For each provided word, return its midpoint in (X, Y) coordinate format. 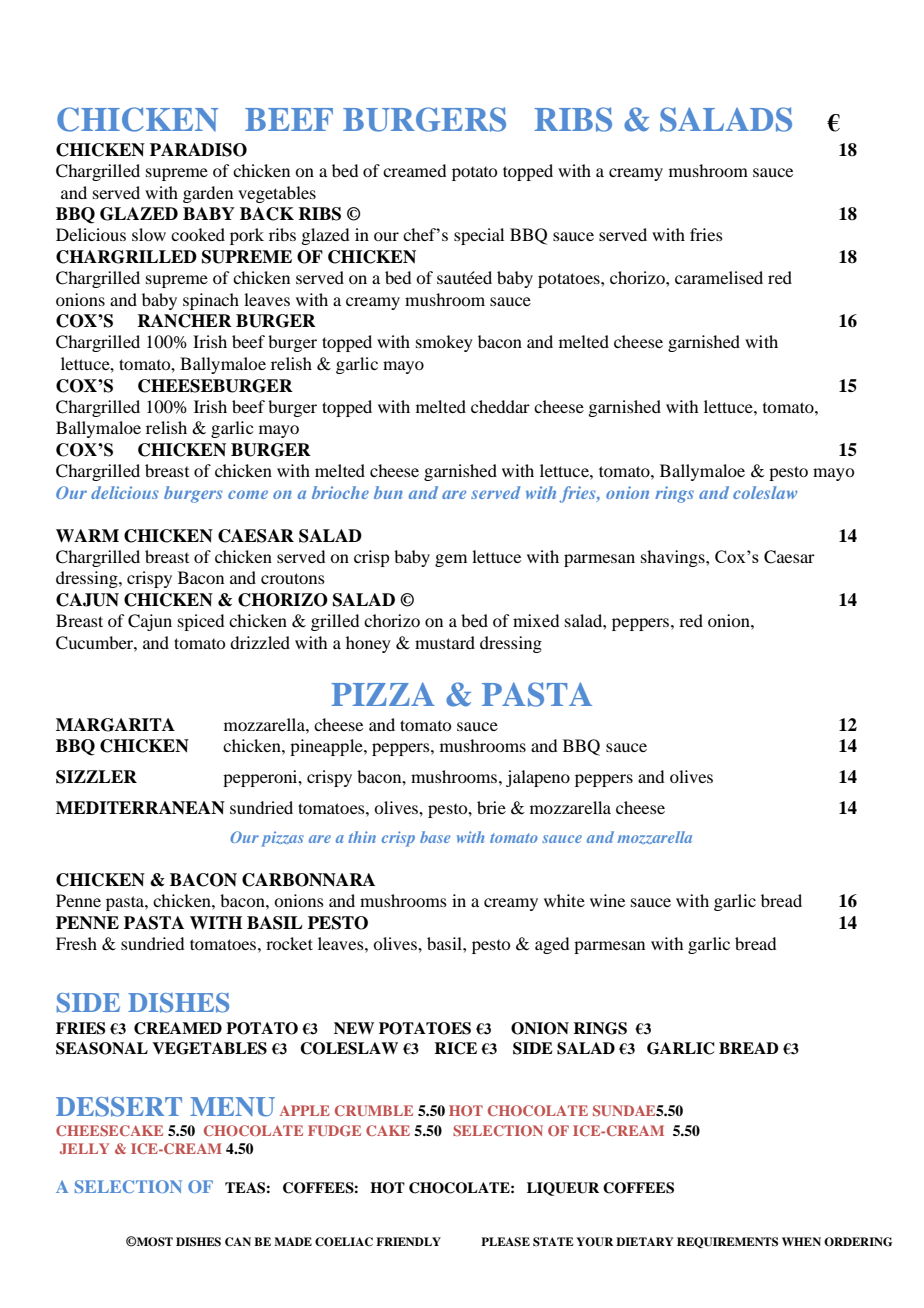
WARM (87, 535)
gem (451, 560)
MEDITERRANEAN (140, 808)
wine (607, 900)
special (479, 236)
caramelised (719, 277)
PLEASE (505, 1242)
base (435, 837)
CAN (238, 1242)
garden (208, 194)
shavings (674, 558)
